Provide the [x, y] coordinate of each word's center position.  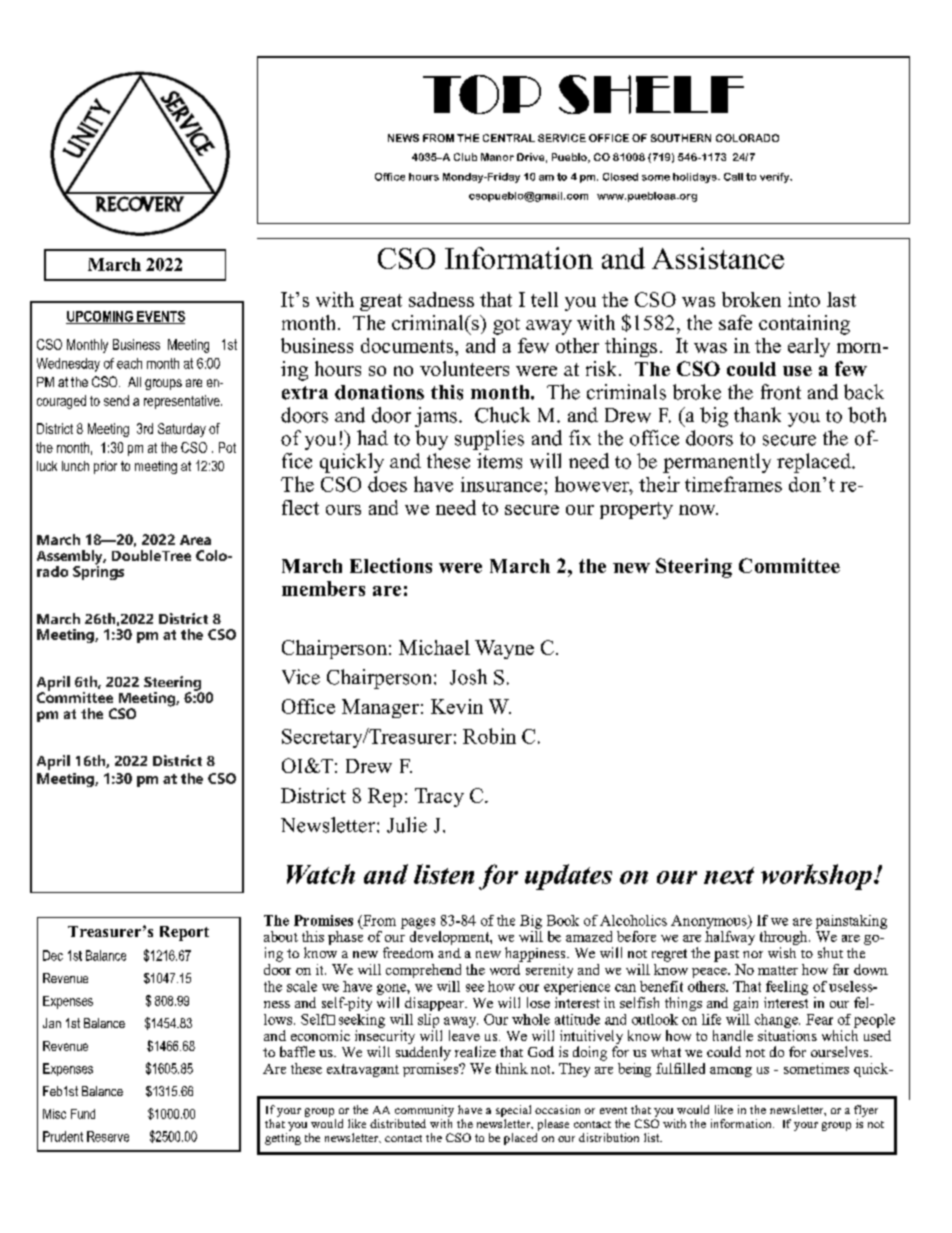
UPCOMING [100, 317]
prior [105, 467]
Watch [321, 874]
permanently [717, 463]
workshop [816, 877]
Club [465, 157]
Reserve [108, 1136]
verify [776, 178]
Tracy [439, 797]
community [424, 1111]
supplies [489, 440]
